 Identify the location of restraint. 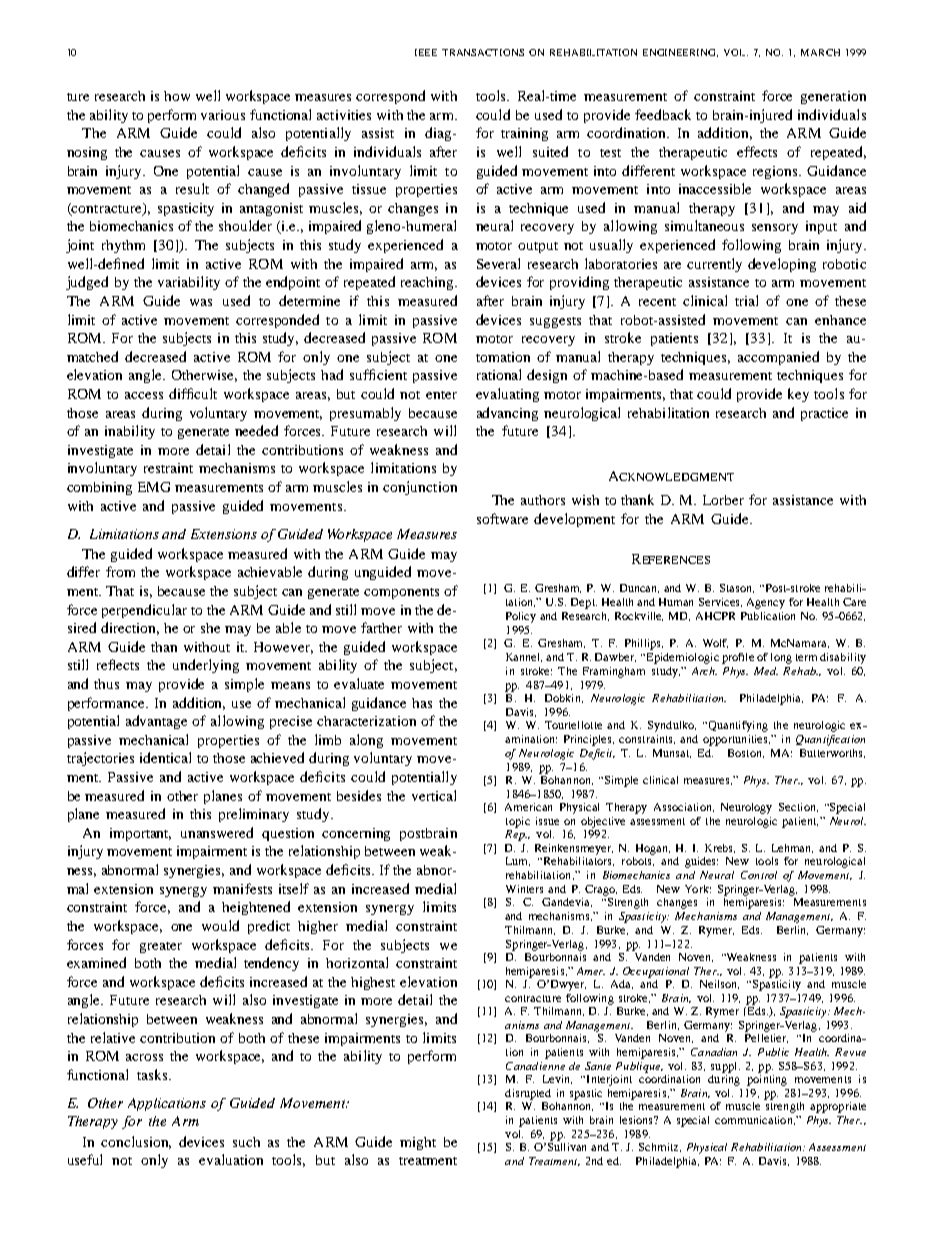
(168, 468).
